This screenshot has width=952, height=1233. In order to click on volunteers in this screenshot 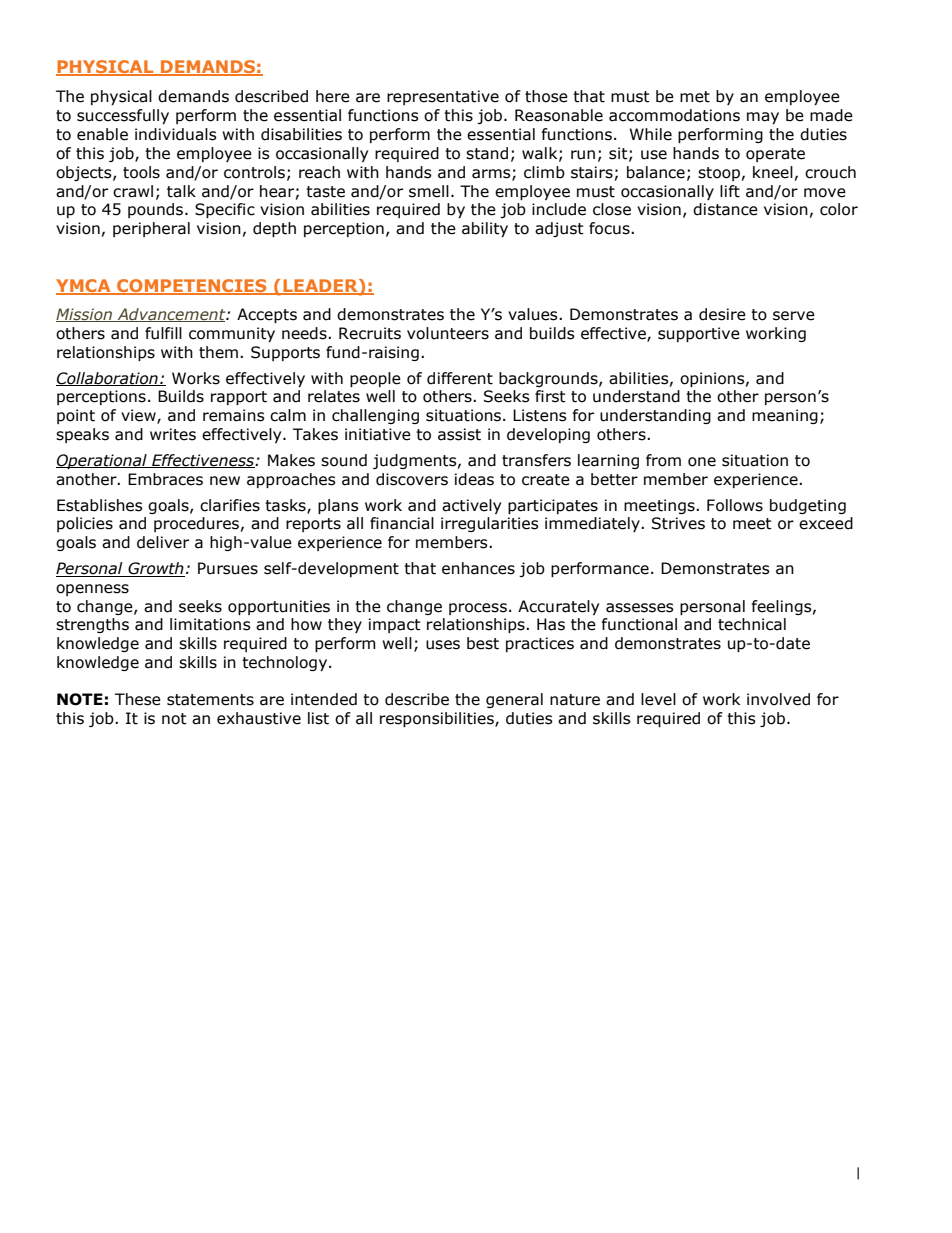, I will do `click(448, 333)`.
